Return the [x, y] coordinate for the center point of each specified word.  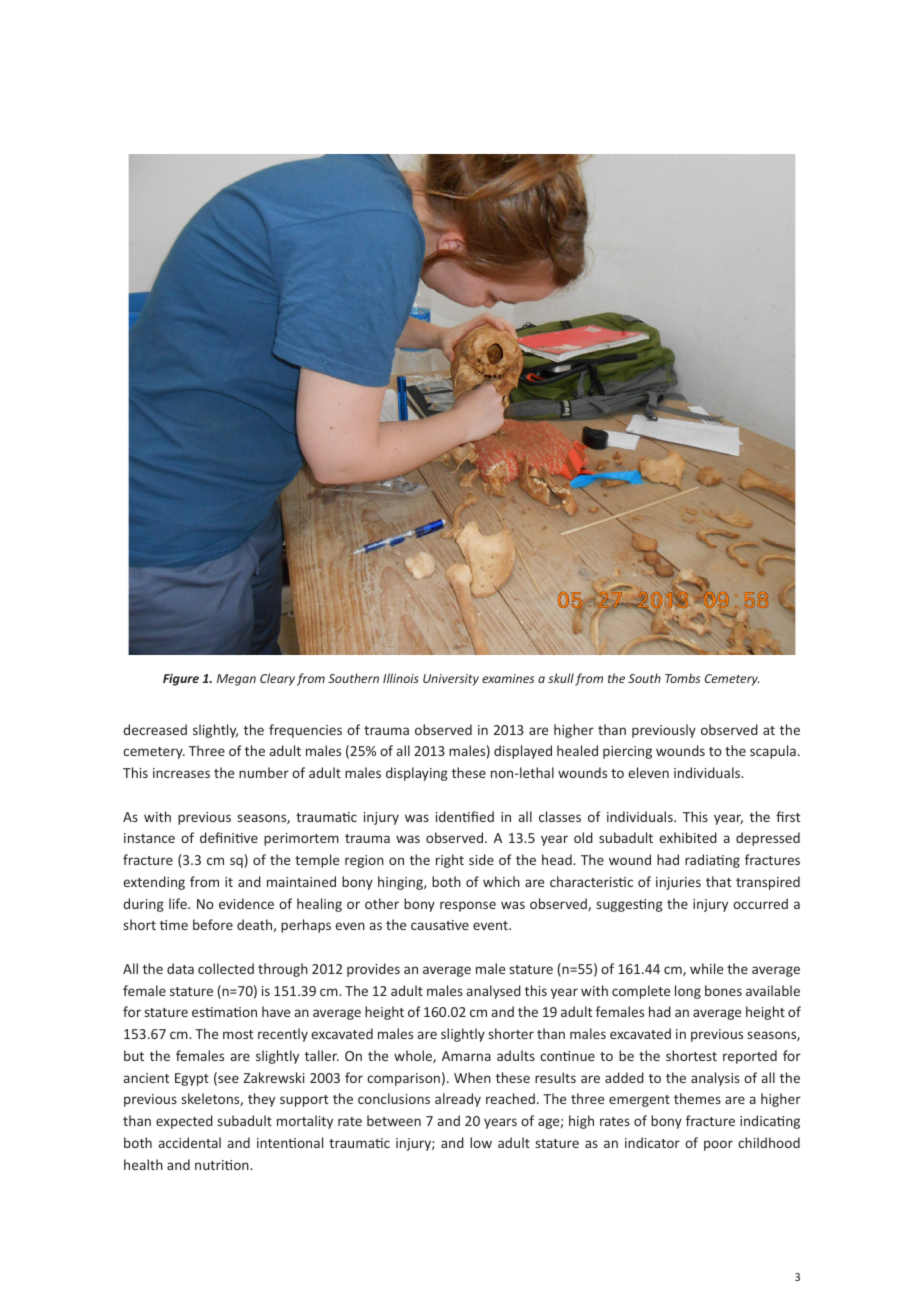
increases [181, 773]
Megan [236, 680]
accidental [190, 1142]
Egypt [192, 1079]
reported [750, 1057]
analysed [494, 992]
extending [154, 883]
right [450, 861]
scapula [773, 752]
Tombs [682, 678]
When [472, 1077]
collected [226, 968]
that [718, 881]
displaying [417, 774]
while [706, 968]
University [451, 680]
